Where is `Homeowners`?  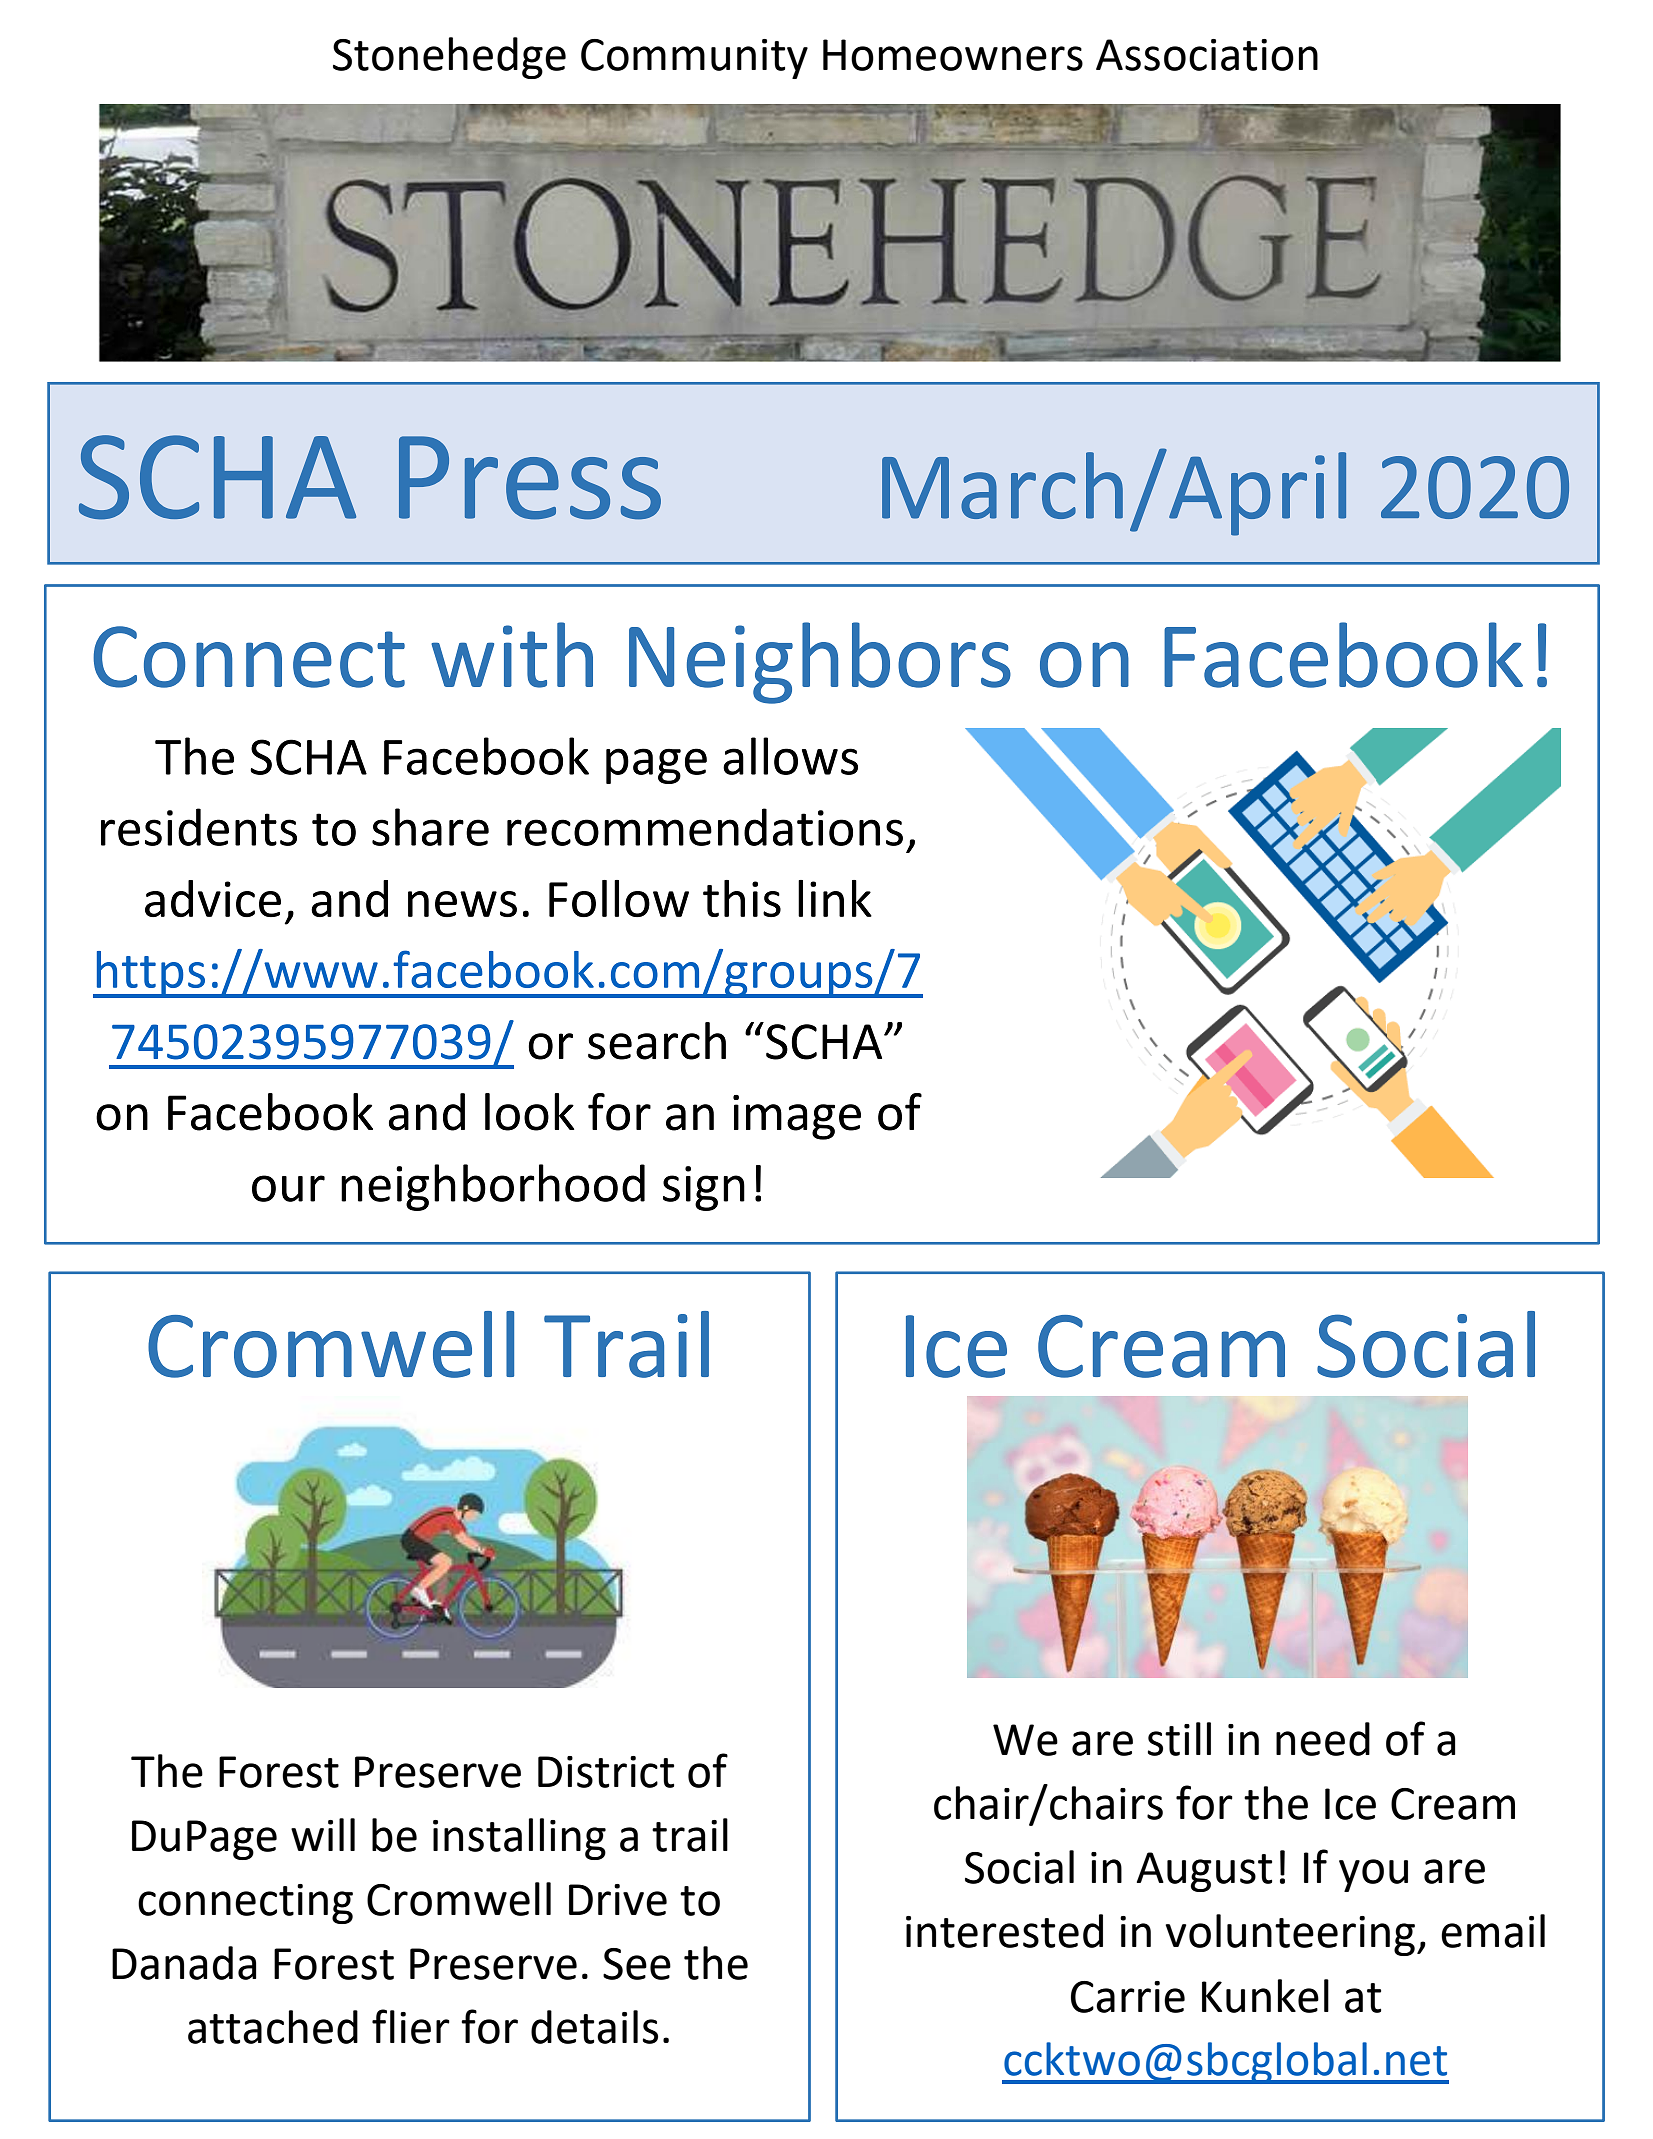 Homeowners is located at coordinates (953, 55).
